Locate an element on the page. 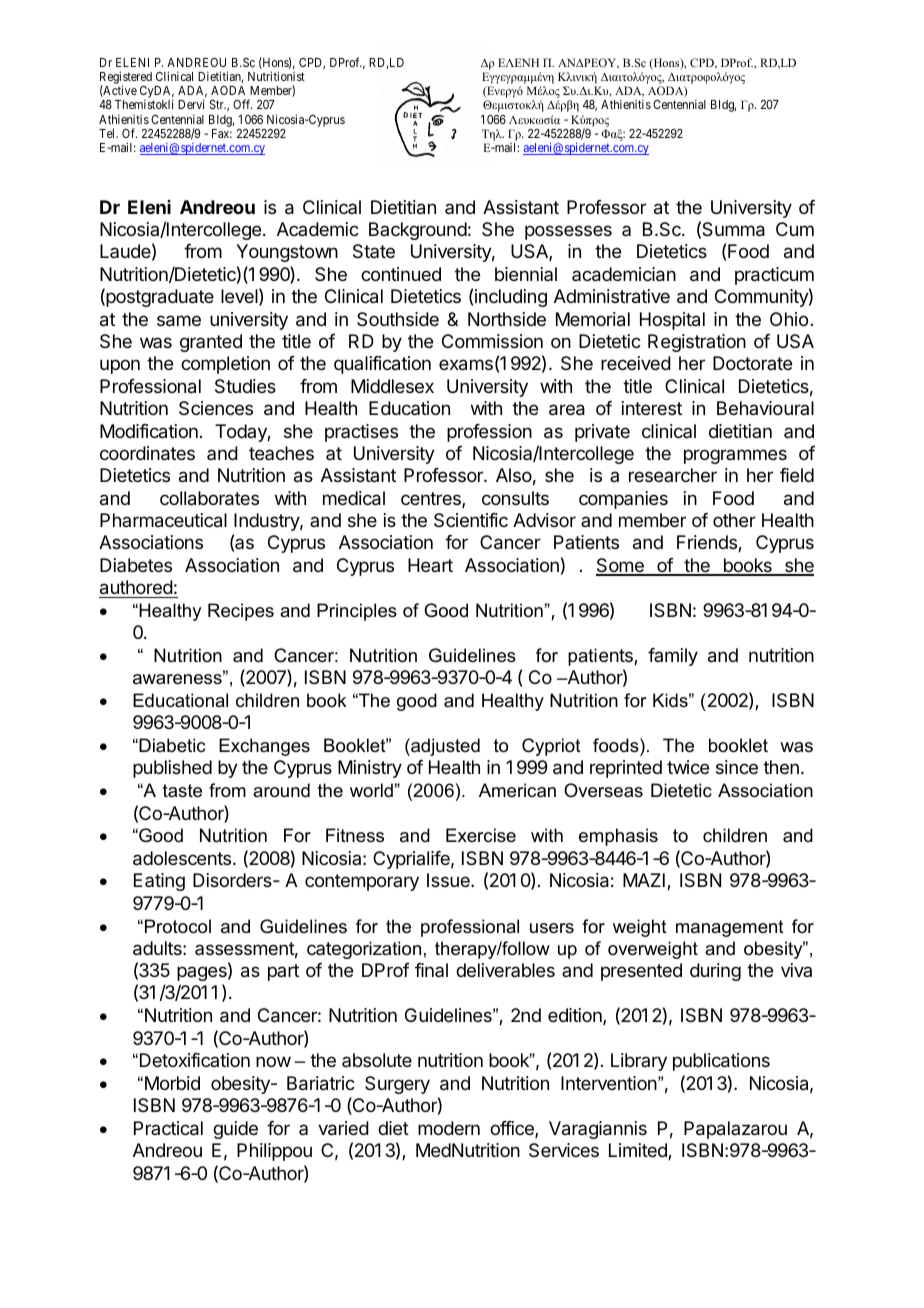 This image has width=924, height=1308. family is located at coordinates (673, 657).
